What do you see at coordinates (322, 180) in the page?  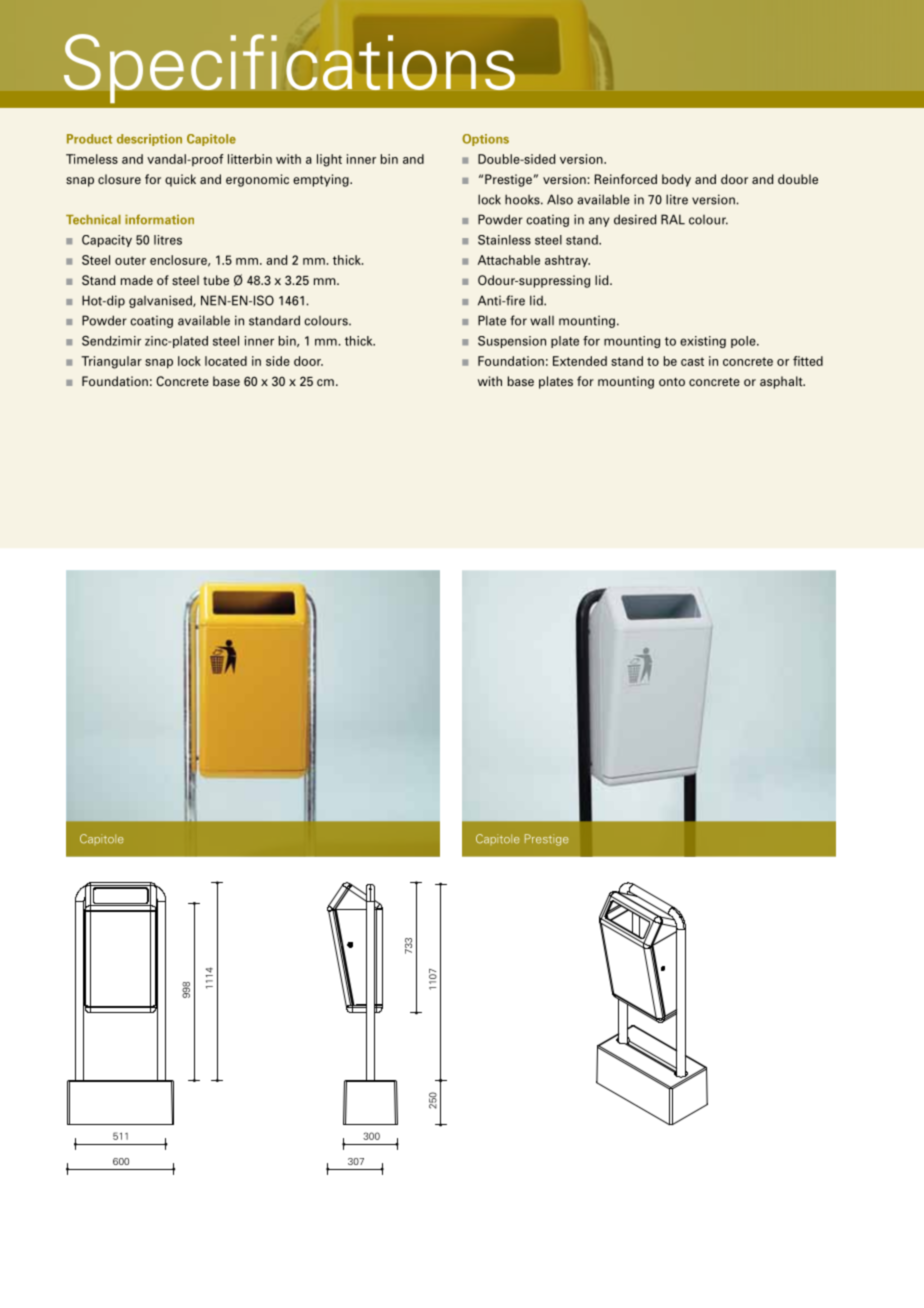 I see `emptying` at bounding box center [322, 180].
